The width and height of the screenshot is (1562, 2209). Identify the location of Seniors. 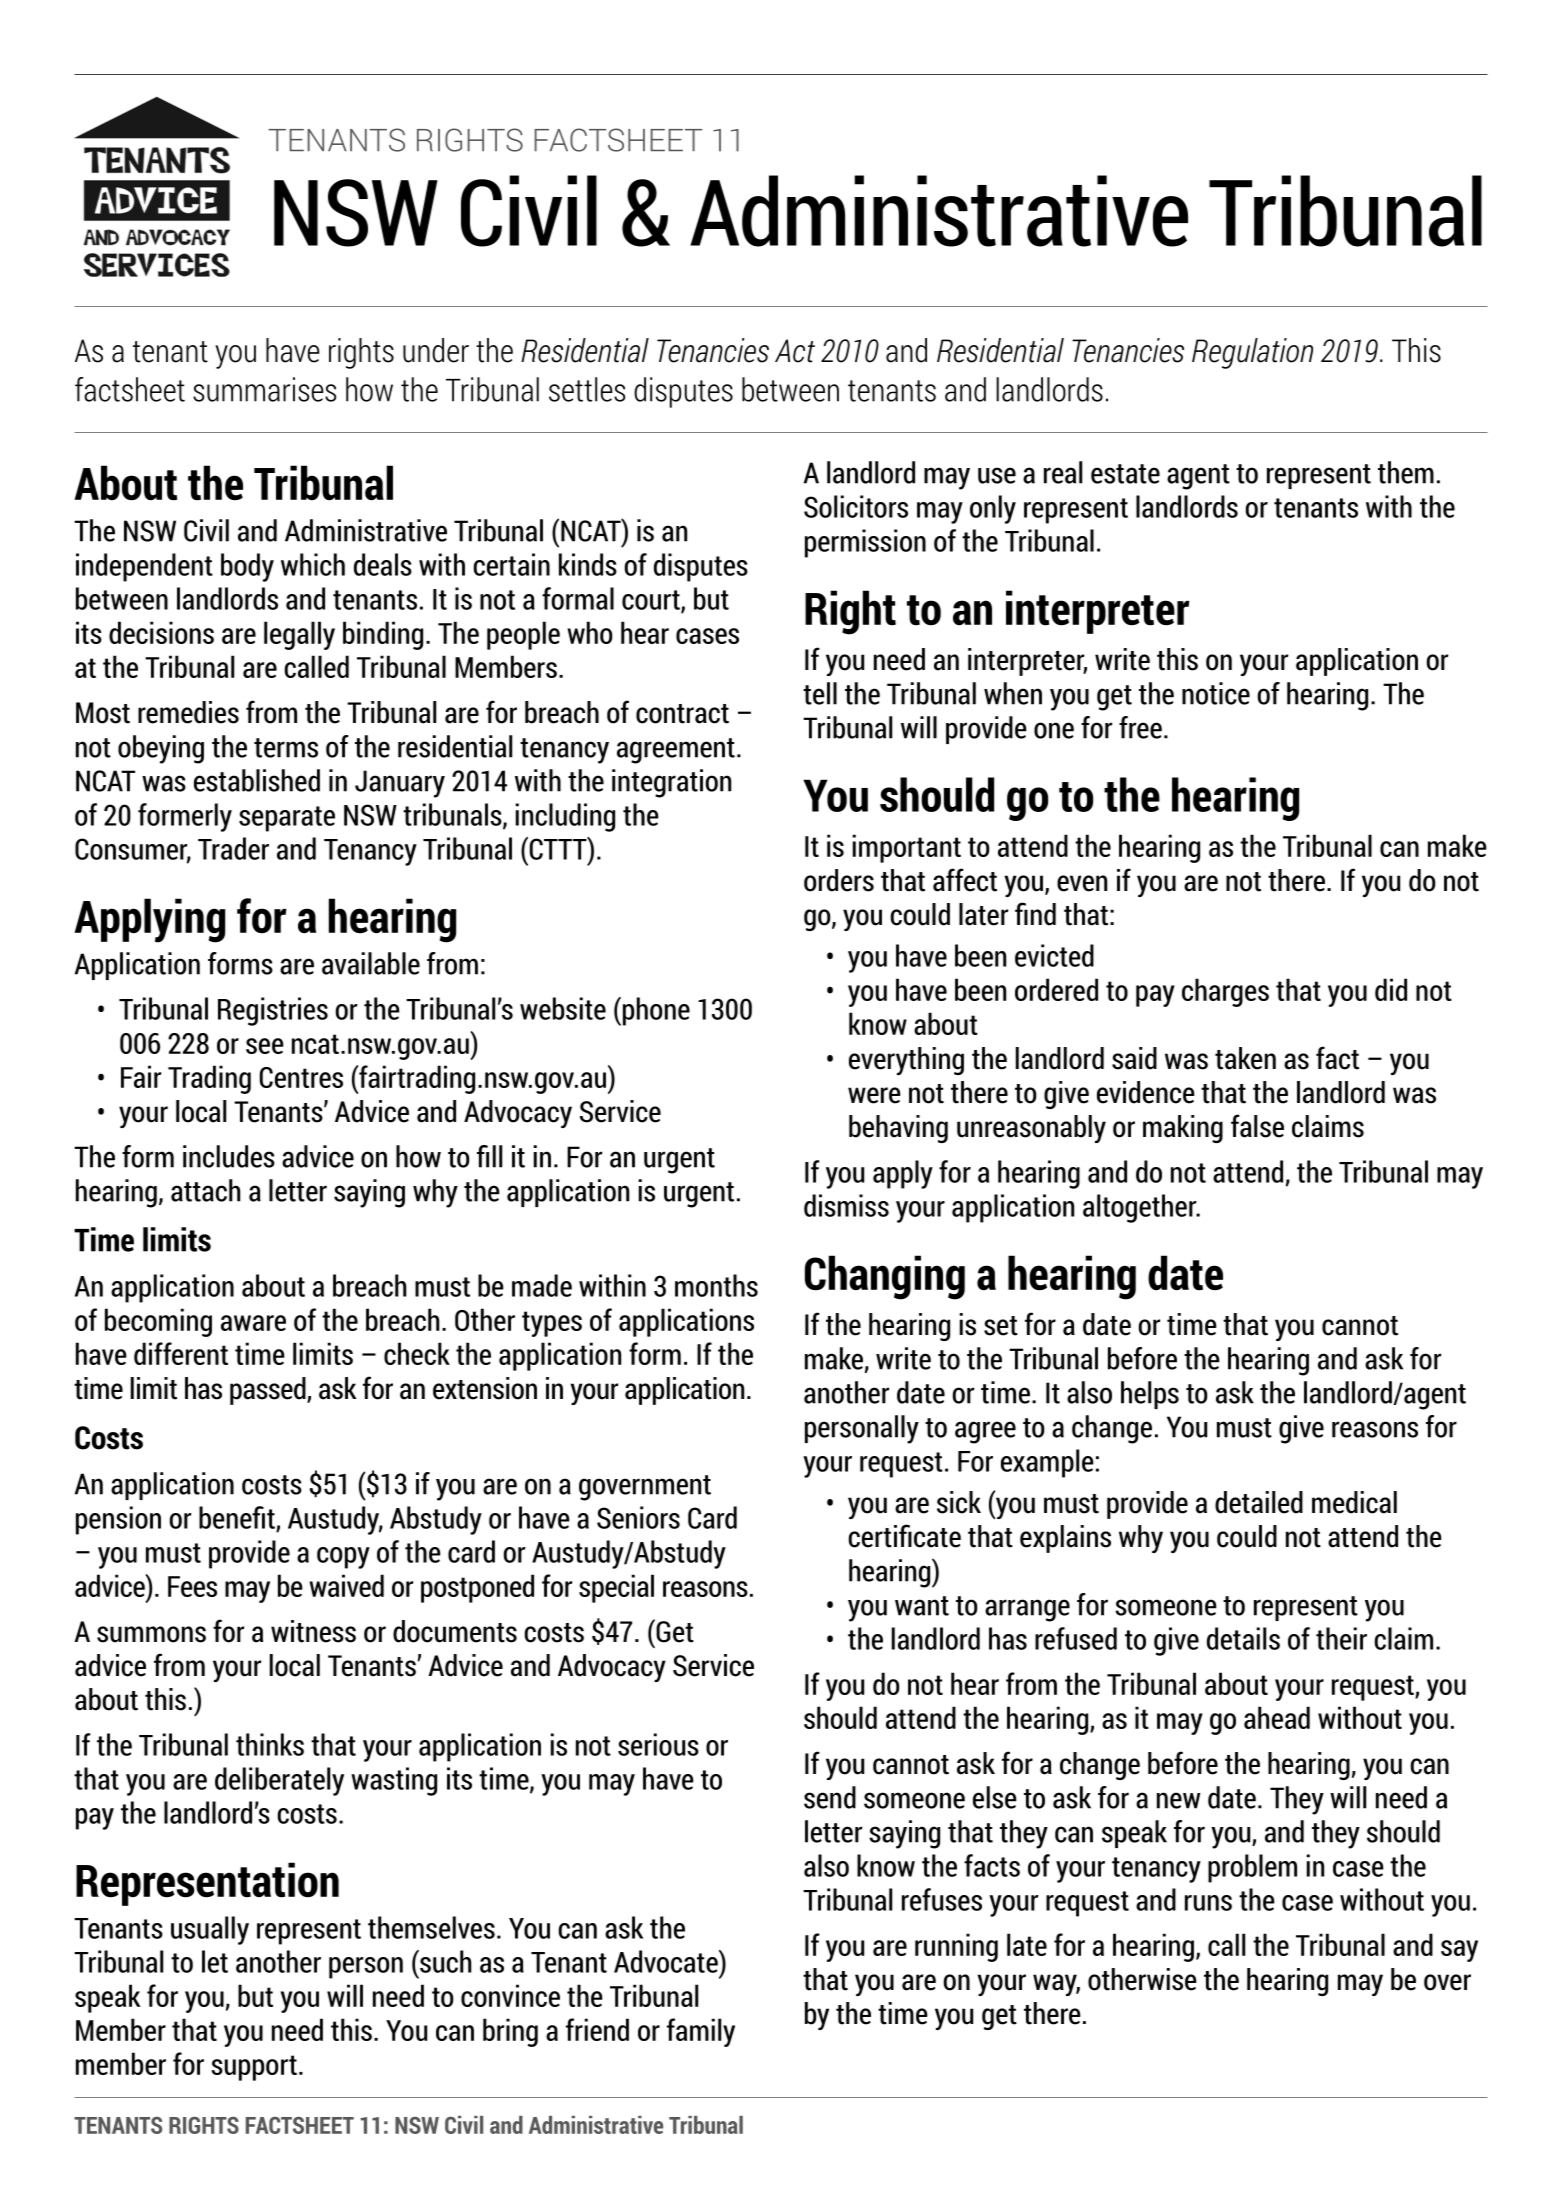
(638, 1517).
